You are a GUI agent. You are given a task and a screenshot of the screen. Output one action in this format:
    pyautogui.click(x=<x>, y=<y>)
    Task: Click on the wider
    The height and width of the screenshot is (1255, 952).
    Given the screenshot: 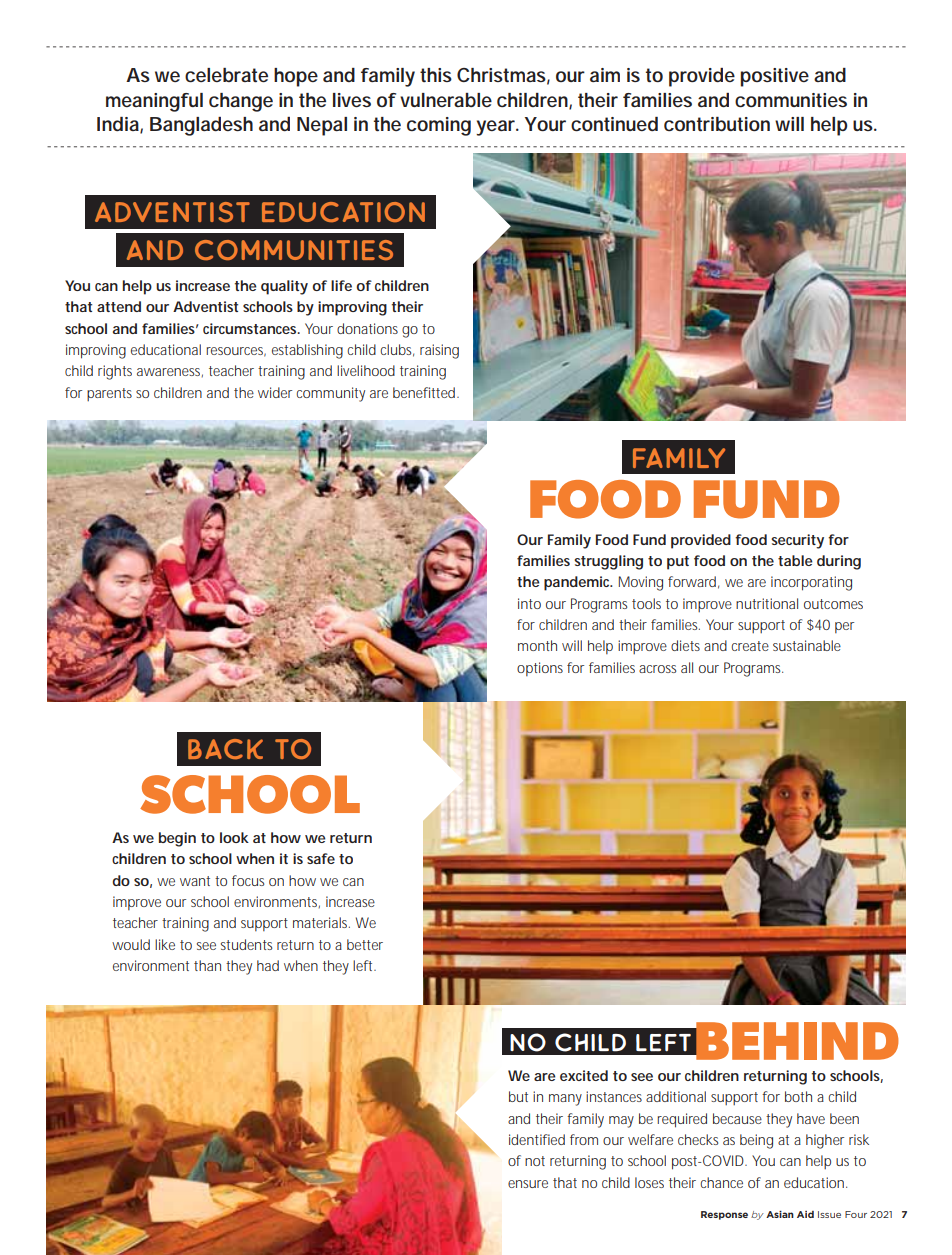 What is the action you would take?
    pyautogui.click(x=275, y=392)
